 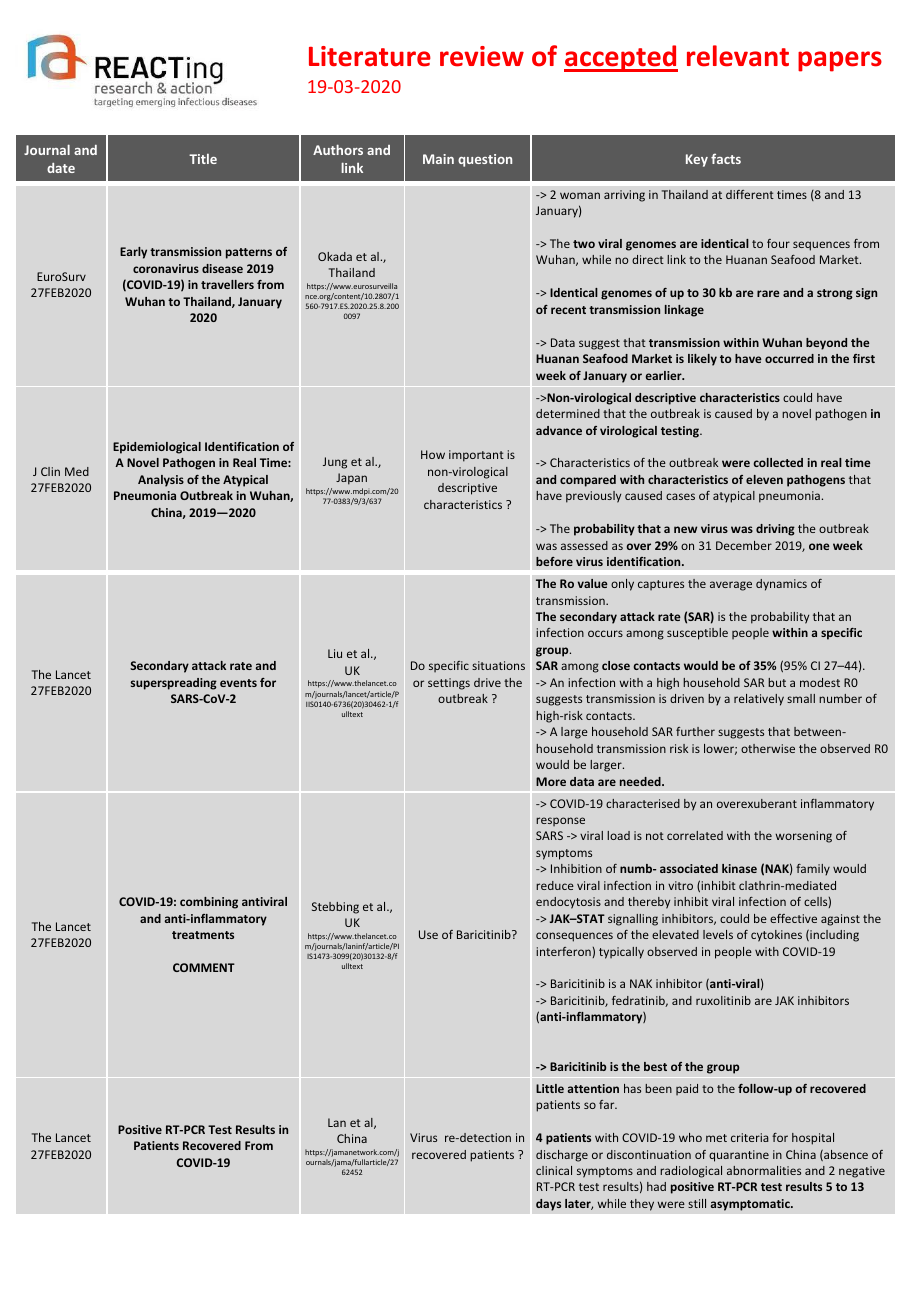 What do you see at coordinates (238, 683) in the screenshot?
I see `events` at bounding box center [238, 683].
